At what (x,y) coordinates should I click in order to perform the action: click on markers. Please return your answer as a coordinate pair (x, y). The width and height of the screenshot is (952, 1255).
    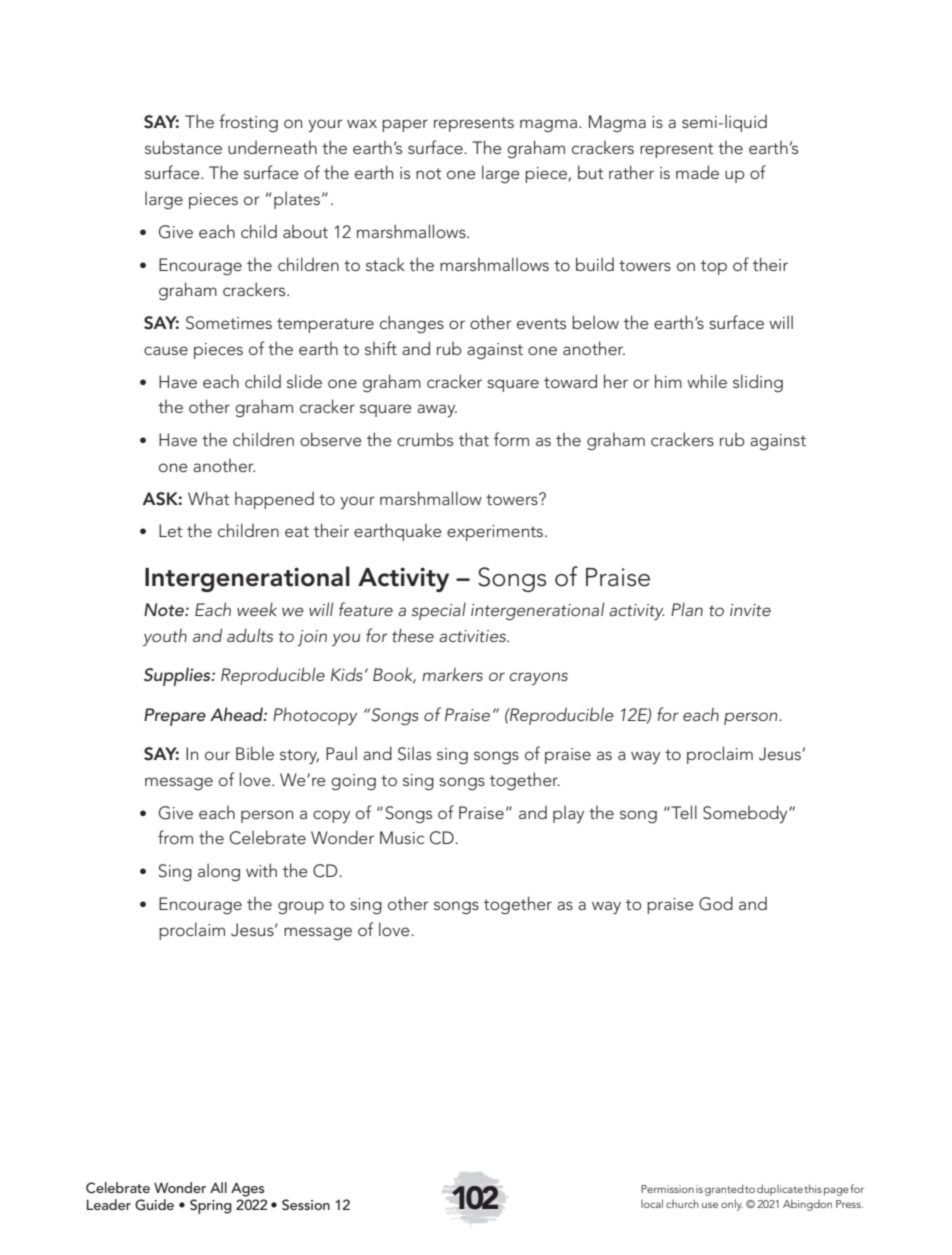
    Looking at the image, I should click on (452, 674).
